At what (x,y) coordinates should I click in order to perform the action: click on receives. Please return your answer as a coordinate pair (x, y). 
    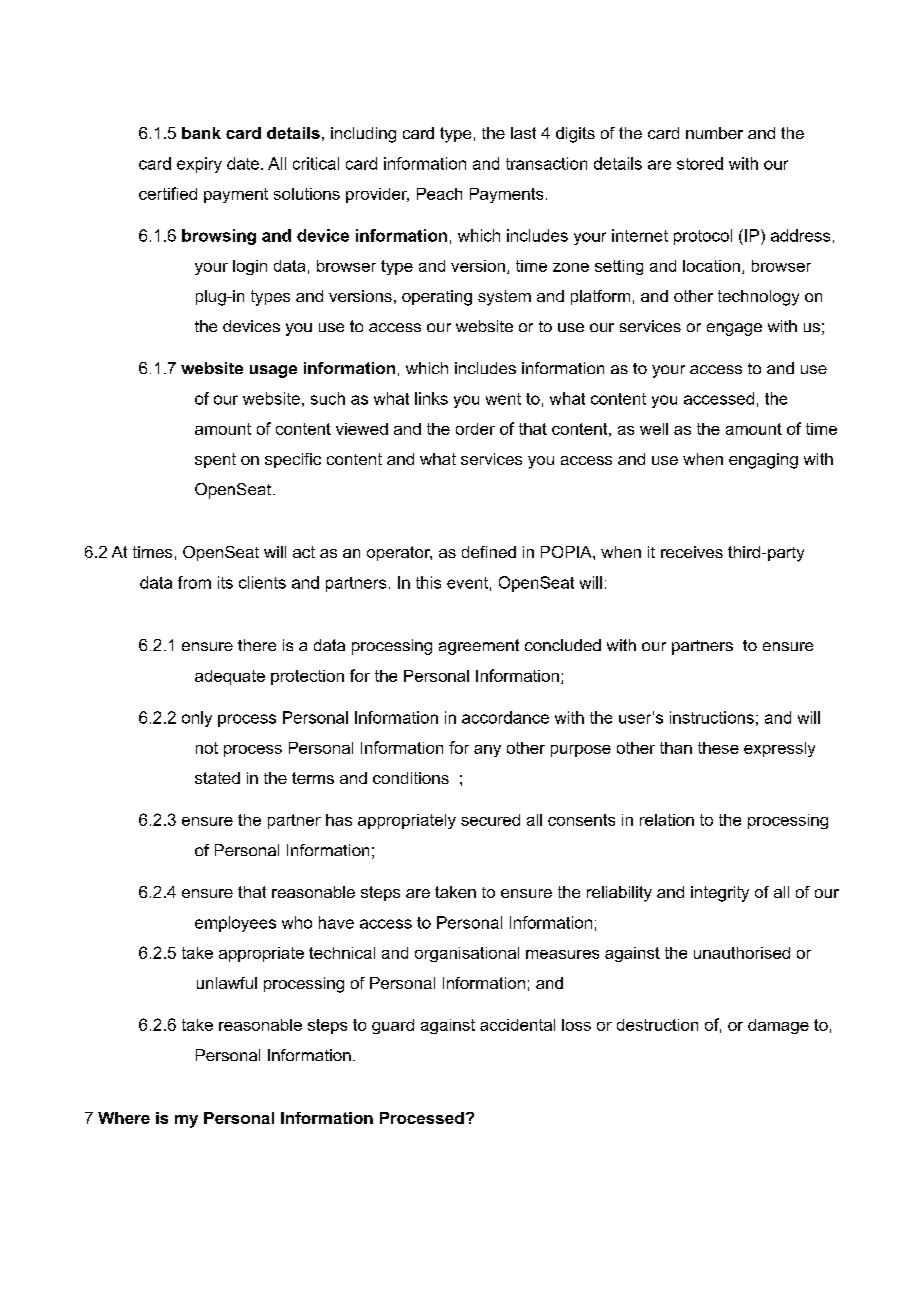
    Looking at the image, I should click on (692, 552).
